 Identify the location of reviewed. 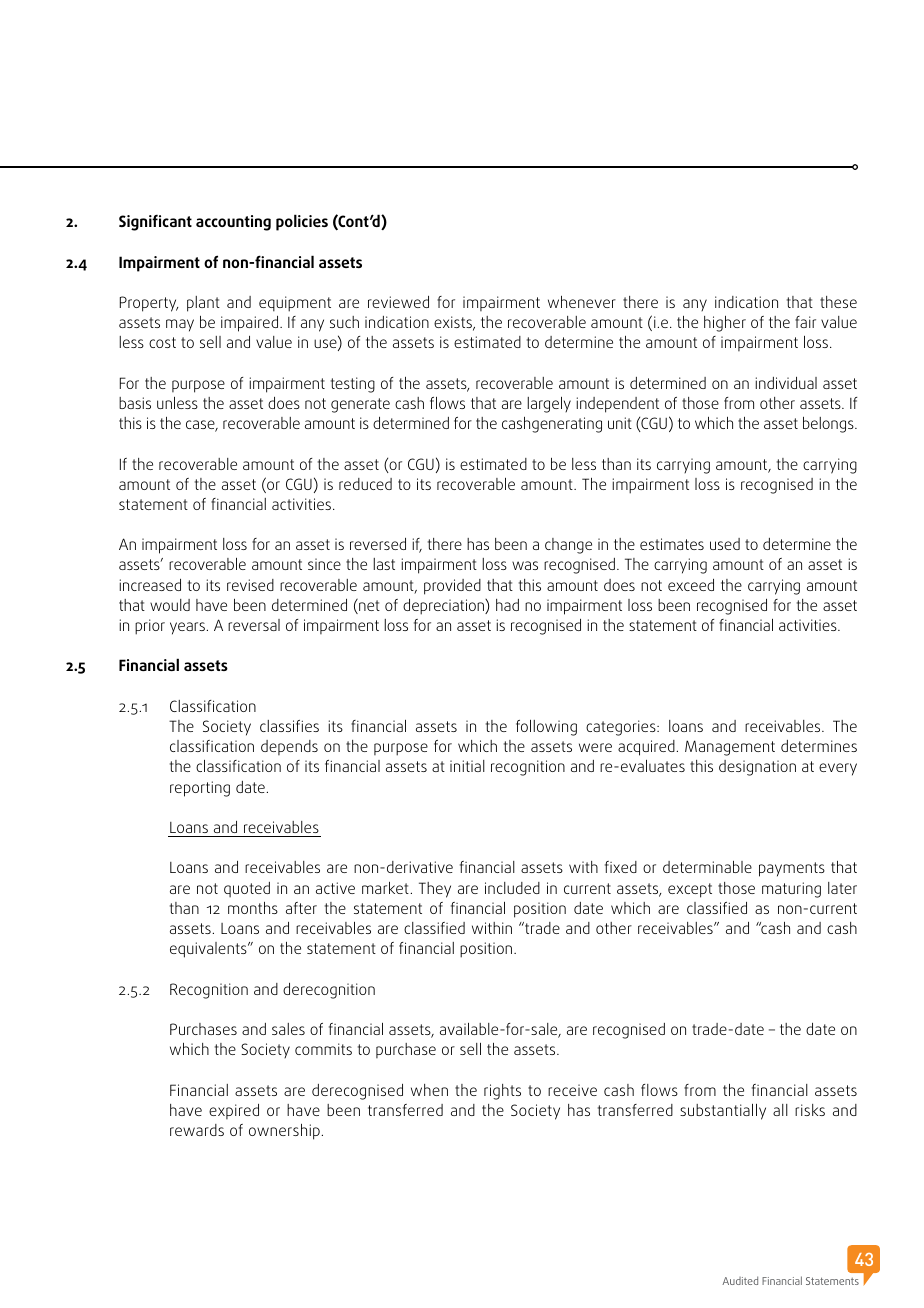
(398, 302).
